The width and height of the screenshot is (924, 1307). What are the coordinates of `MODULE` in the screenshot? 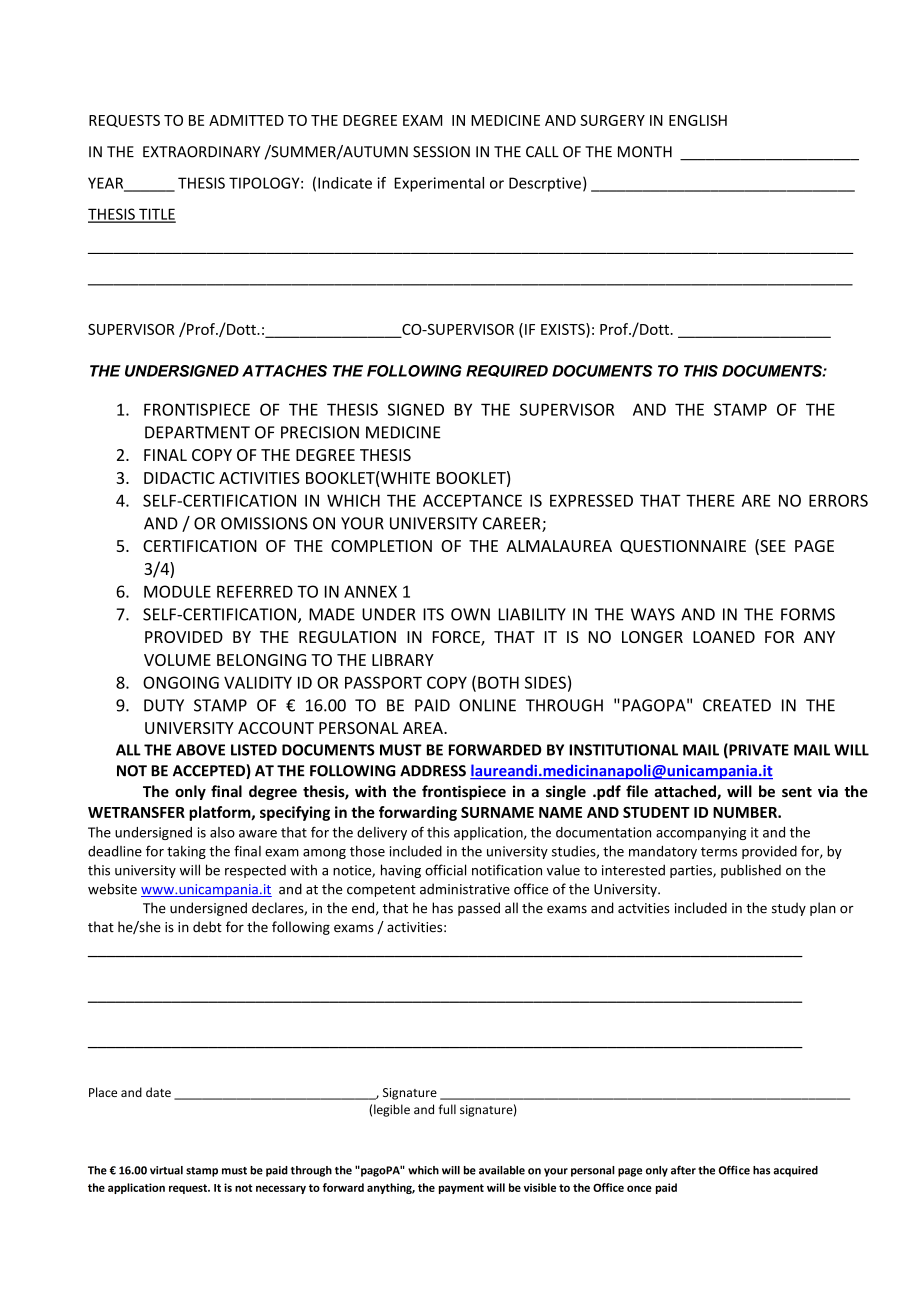 It's located at (177, 591).
